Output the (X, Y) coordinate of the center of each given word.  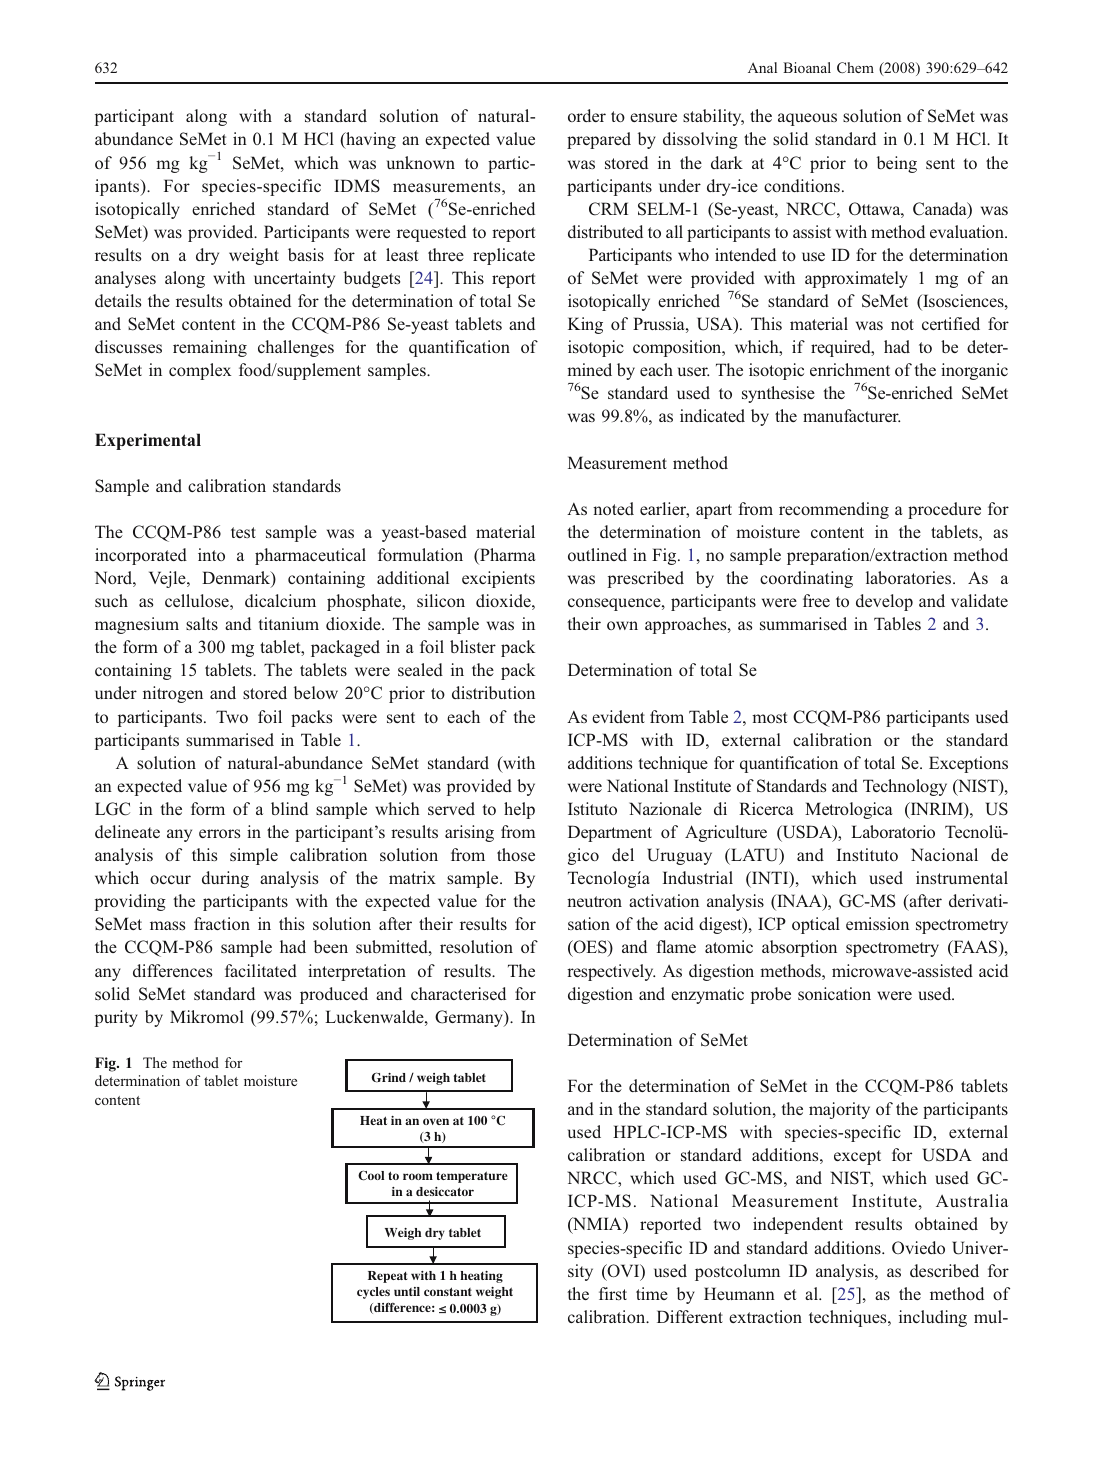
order (587, 115)
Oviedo (918, 1247)
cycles (373, 1293)
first (613, 1293)
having (370, 140)
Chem (855, 67)
